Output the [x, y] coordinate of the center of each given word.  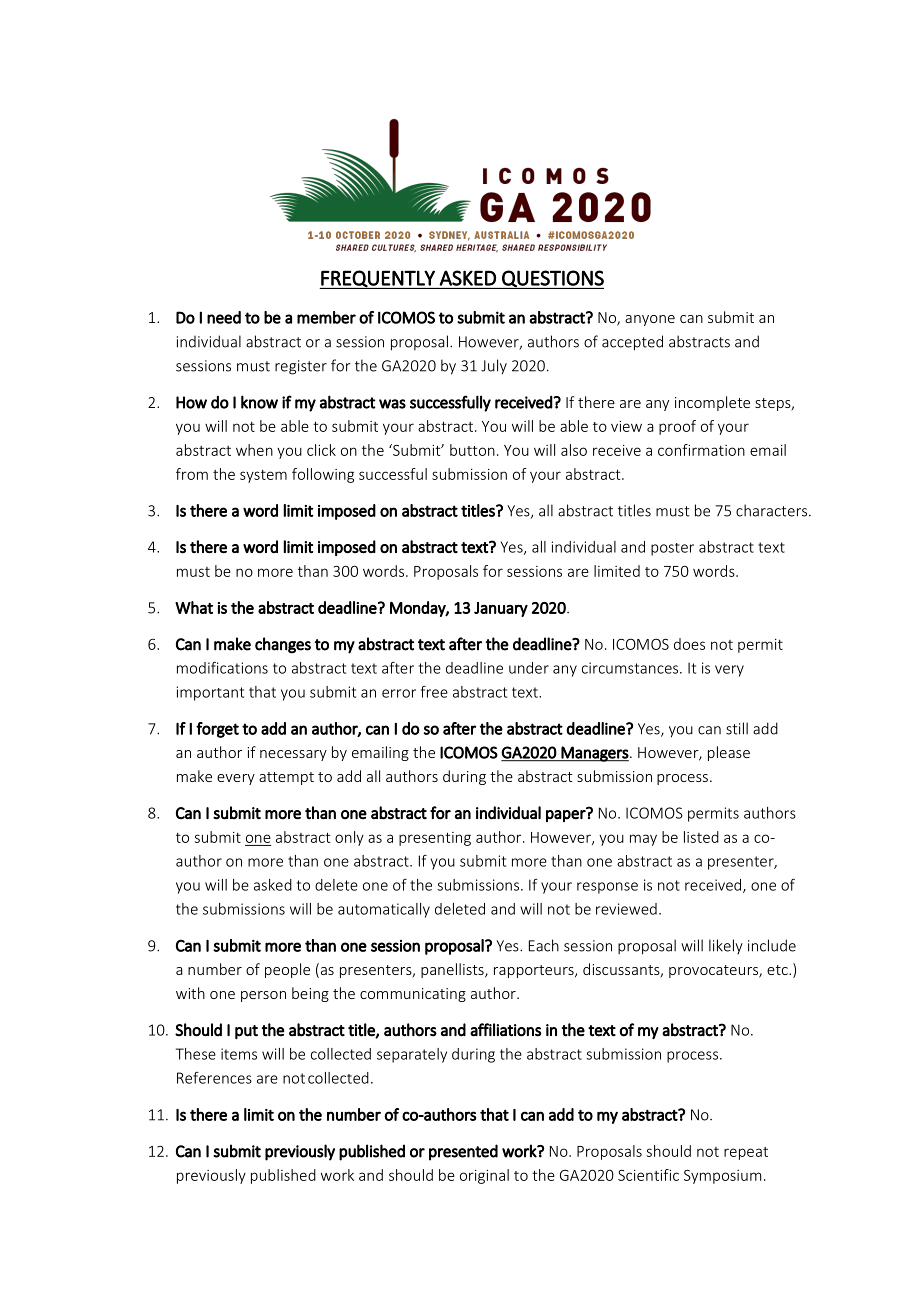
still [737, 728]
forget [217, 730]
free [434, 691]
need [224, 317]
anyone [650, 320]
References [214, 1078]
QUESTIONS [552, 279]
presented [463, 1152]
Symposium [722, 1176]
